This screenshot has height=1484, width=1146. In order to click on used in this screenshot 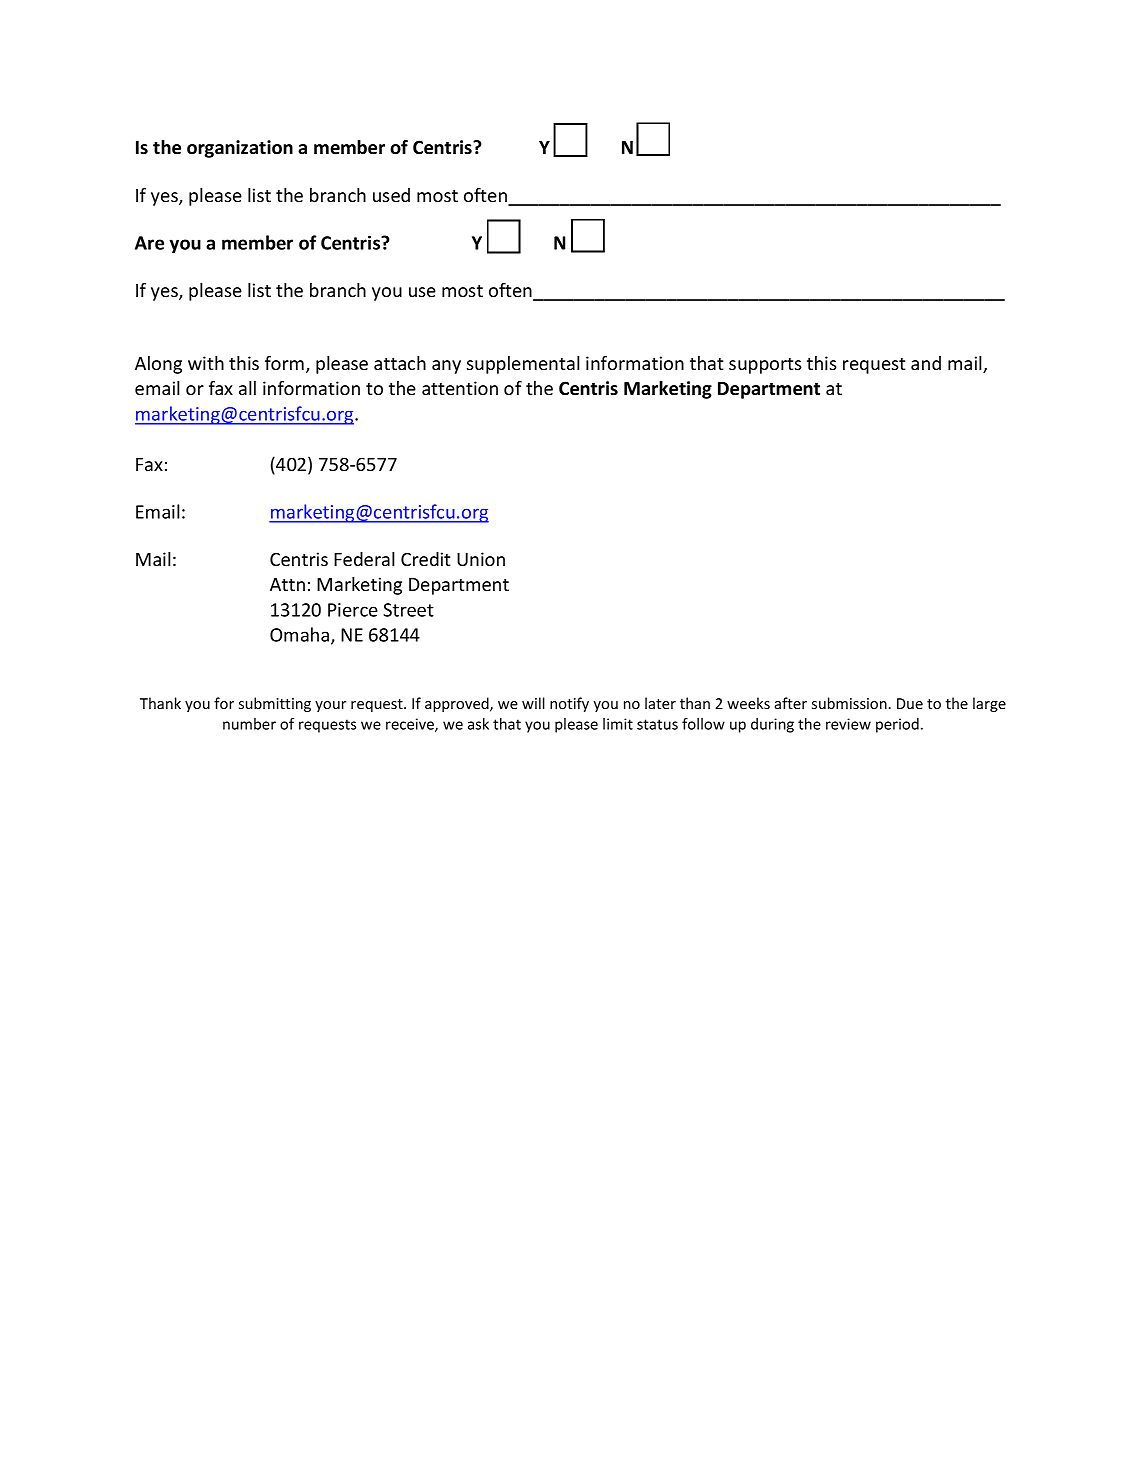, I will do `click(391, 195)`.
